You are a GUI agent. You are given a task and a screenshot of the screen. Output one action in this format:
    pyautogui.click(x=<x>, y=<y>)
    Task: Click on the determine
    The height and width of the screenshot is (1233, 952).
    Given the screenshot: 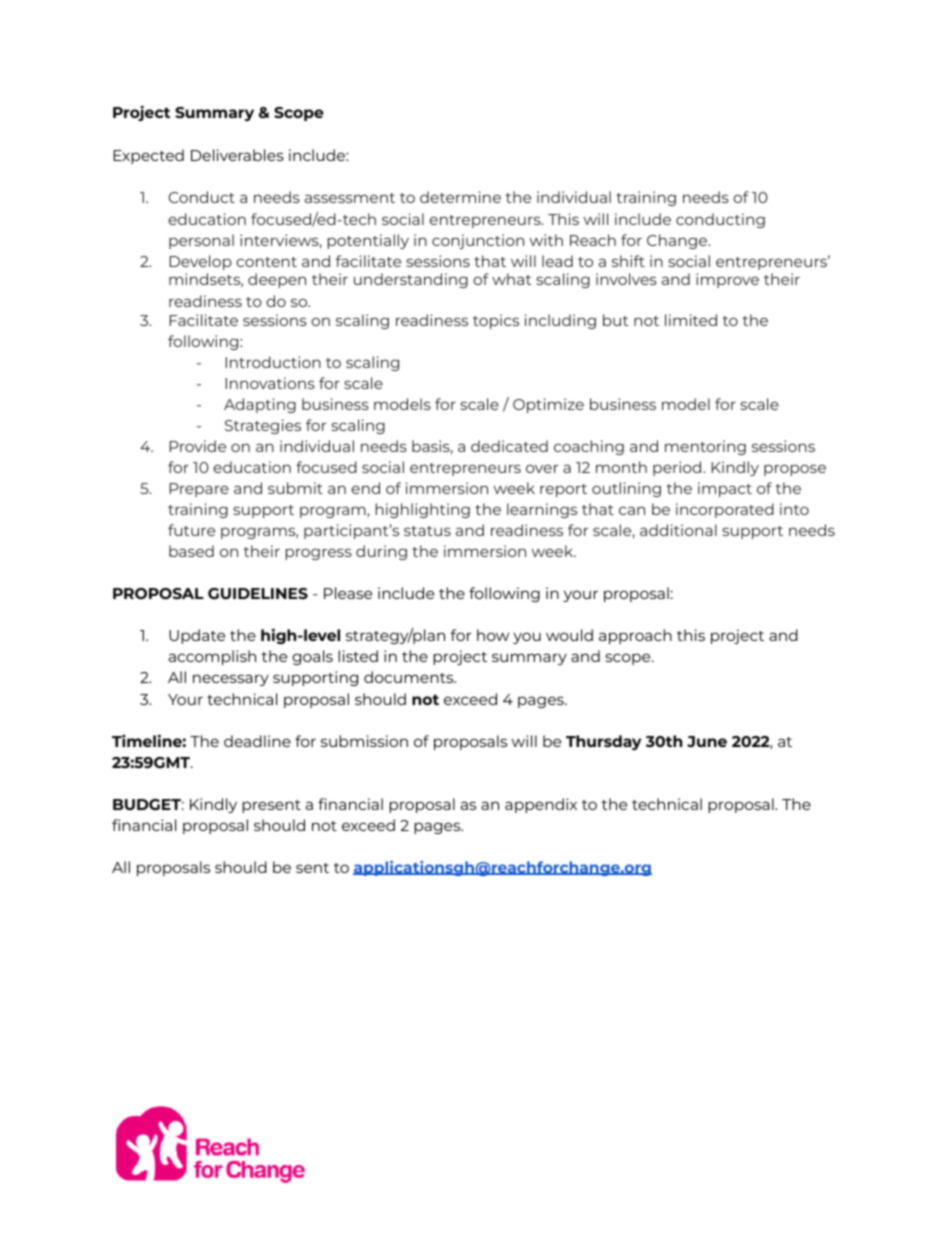 What is the action you would take?
    pyautogui.click(x=460, y=197)
